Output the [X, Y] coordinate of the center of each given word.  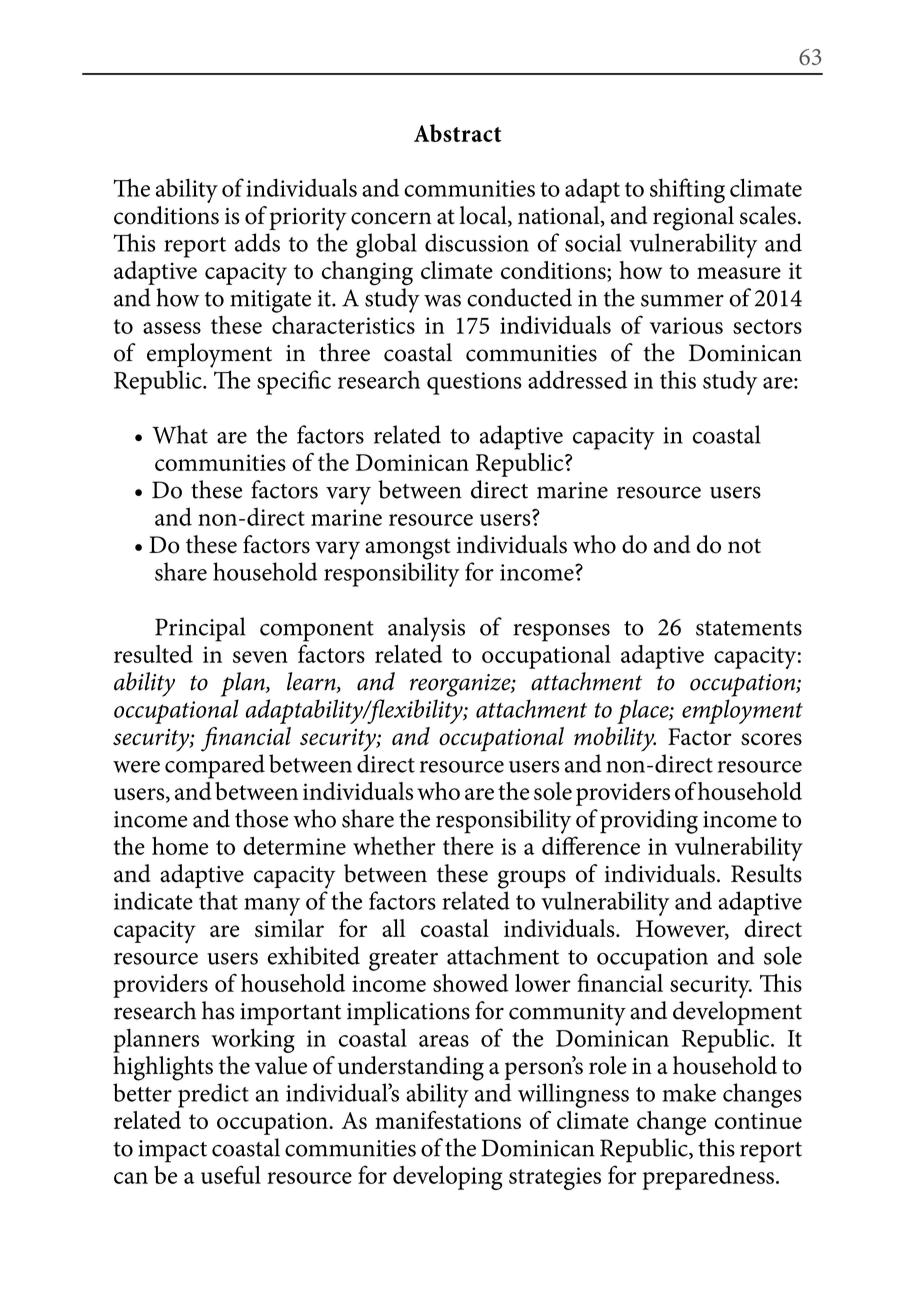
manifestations [448, 1120]
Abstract [458, 133]
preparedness [708, 1178]
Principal [200, 629]
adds [257, 242]
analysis [426, 629]
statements [749, 628]
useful [231, 1174]
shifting [687, 190]
